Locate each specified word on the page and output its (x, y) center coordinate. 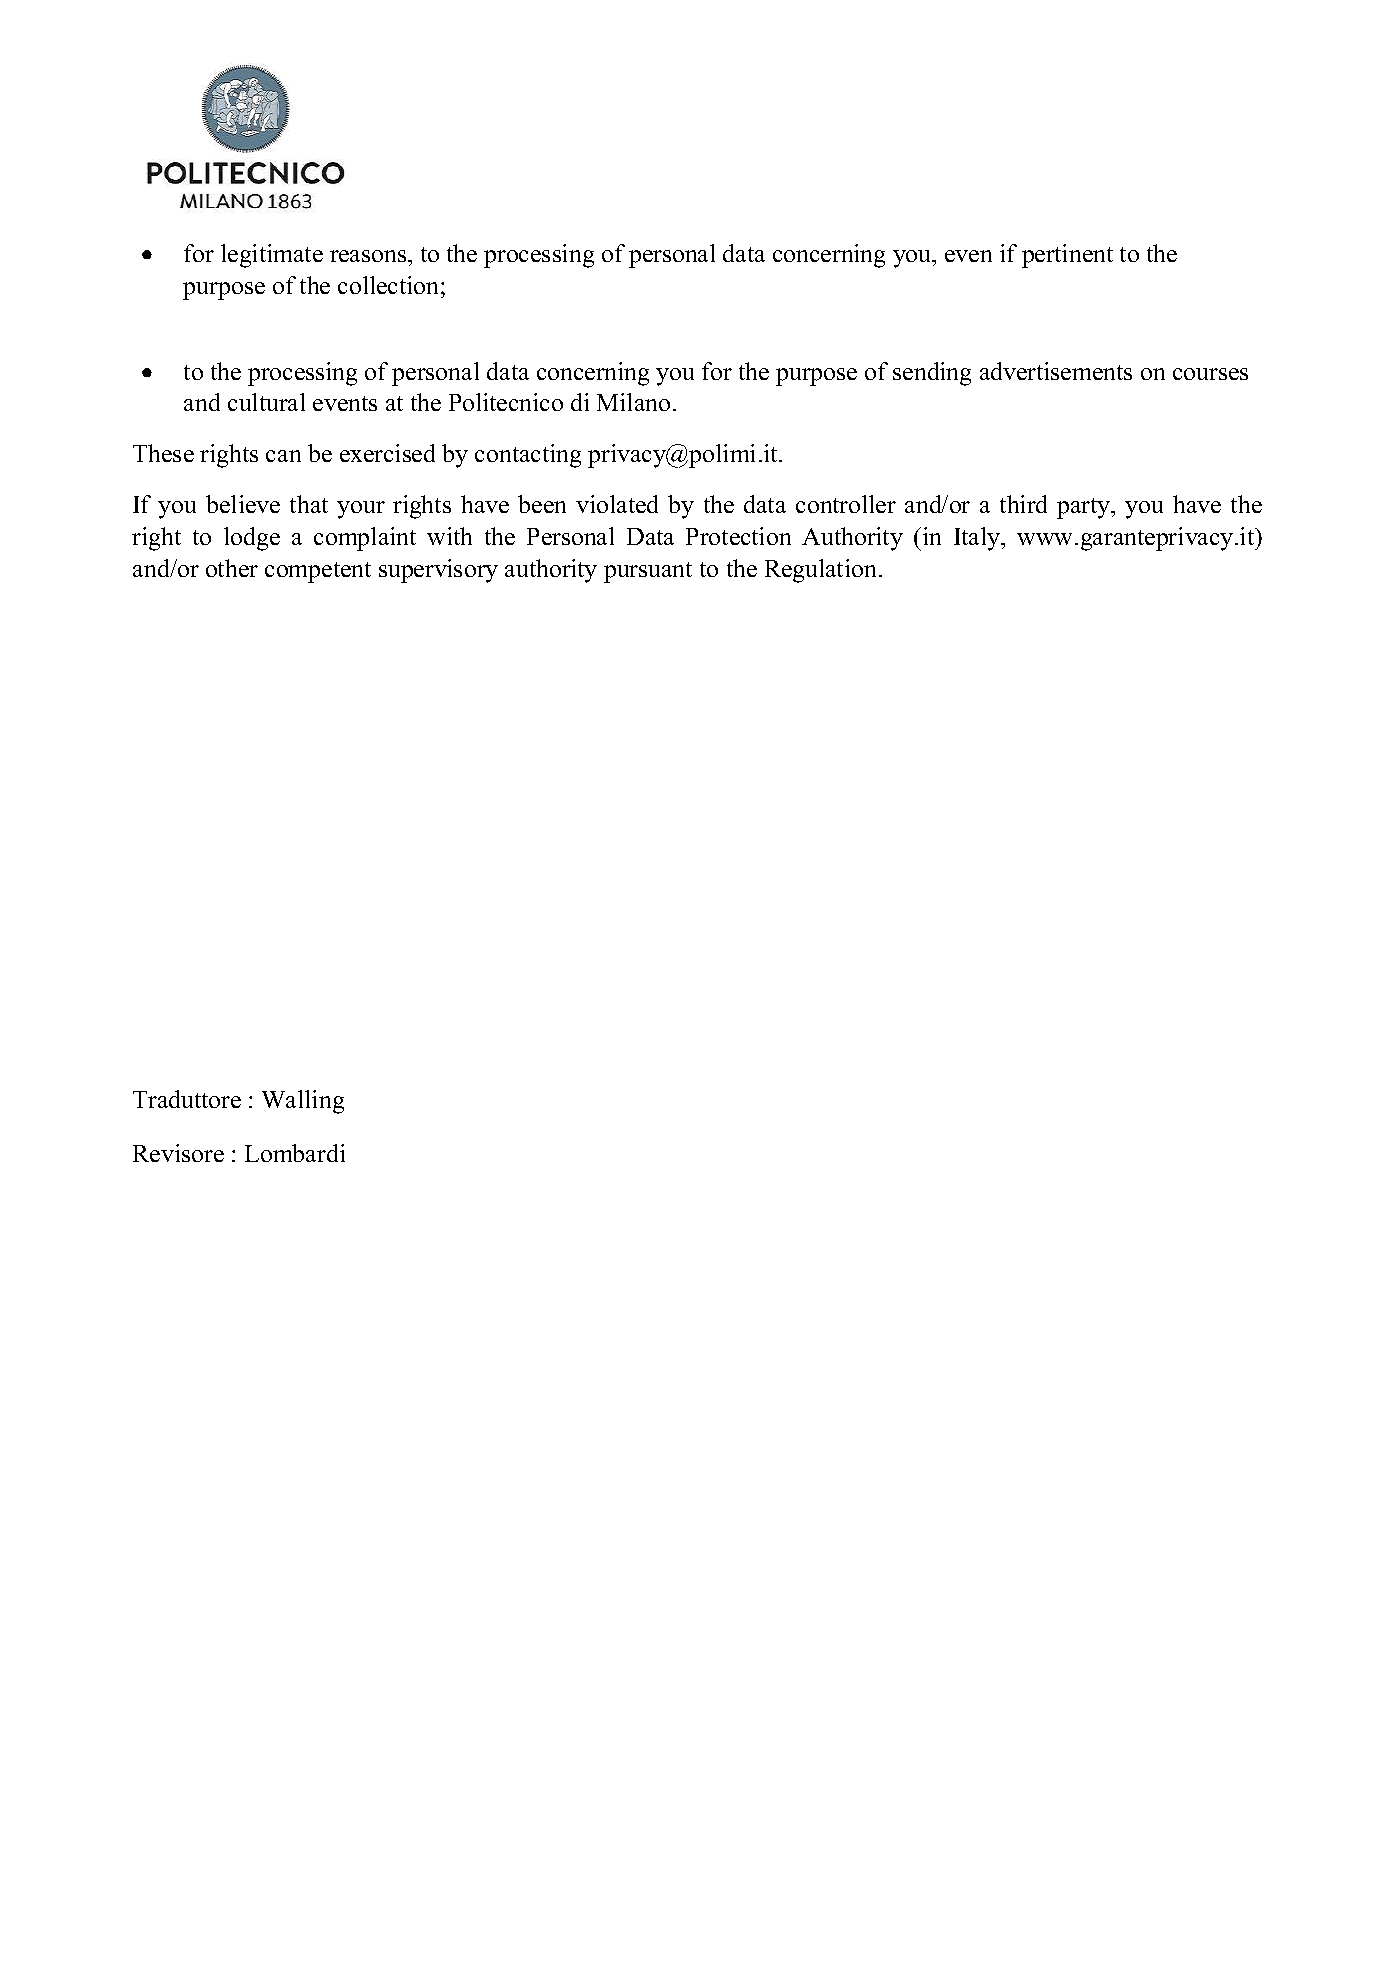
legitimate (272, 256)
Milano (633, 402)
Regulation (820, 571)
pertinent (1067, 256)
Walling (303, 1102)
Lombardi (295, 1153)
